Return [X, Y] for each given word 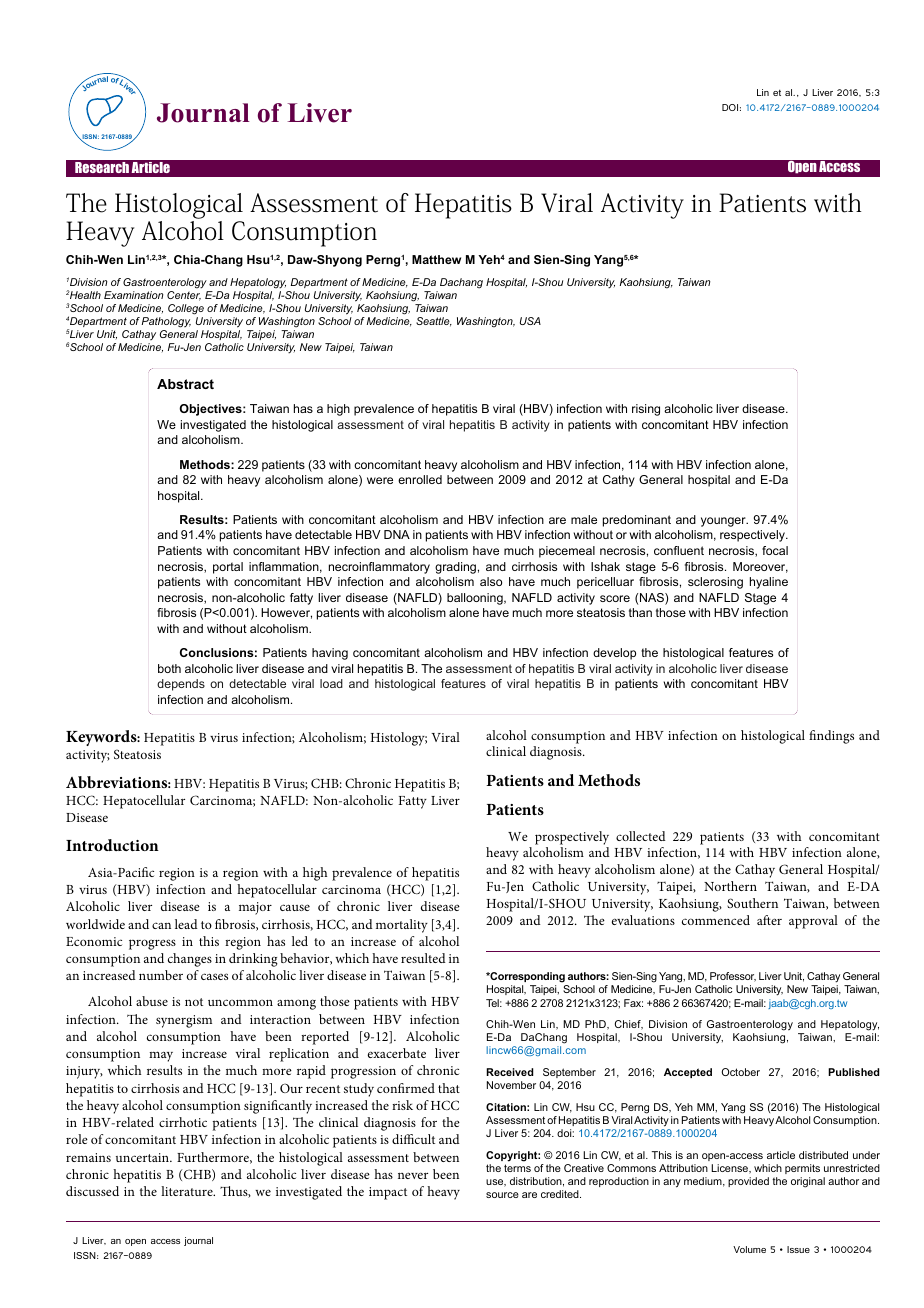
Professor [733, 977]
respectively [753, 536]
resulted [423, 958]
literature [188, 1191]
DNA [397, 534]
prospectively [572, 838]
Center [184, 296]
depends [181, 685]
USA [530, 321]
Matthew [436, 259]
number [161, 975]
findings [831, 737]
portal [228, 568]
